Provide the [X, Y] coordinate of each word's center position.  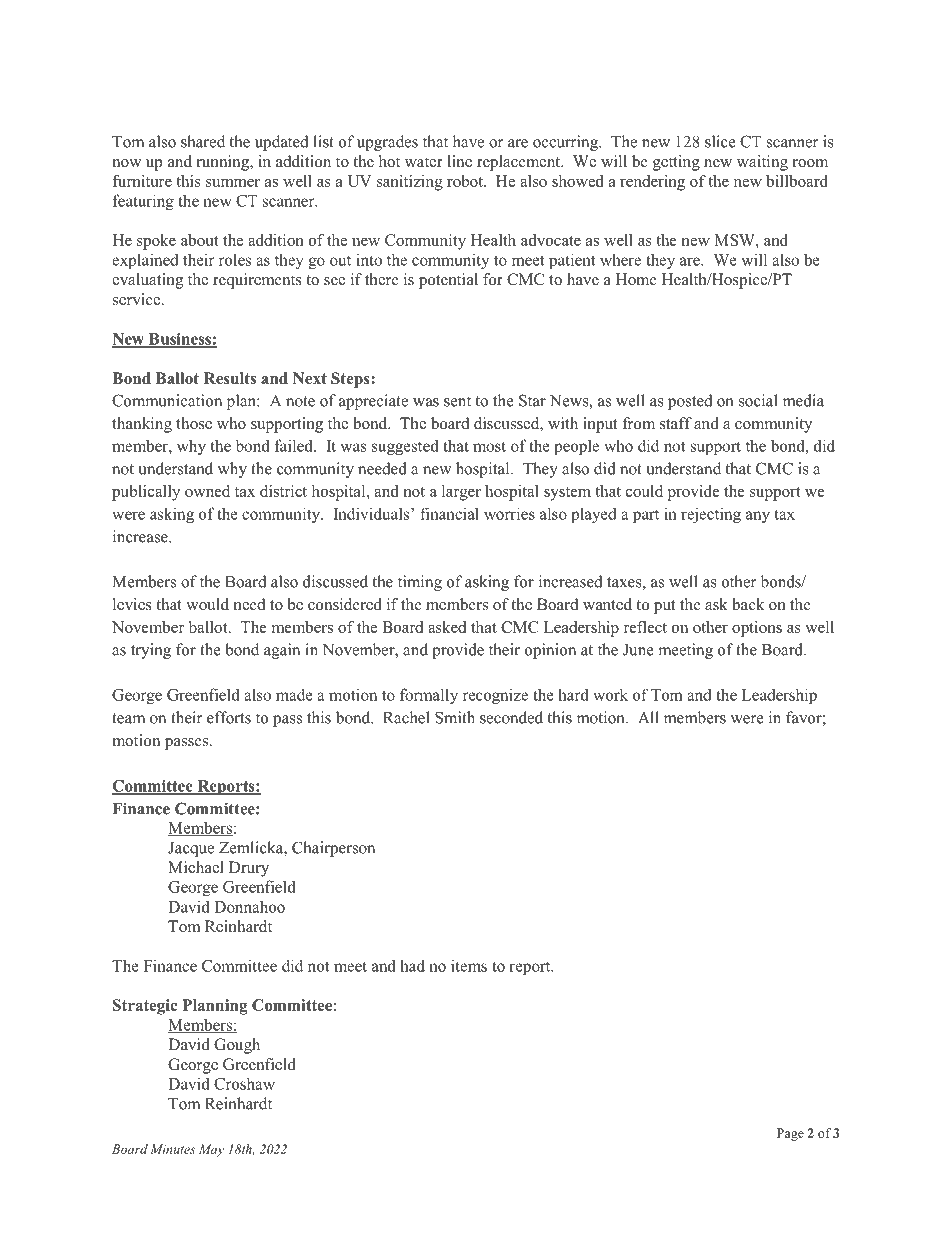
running [224, 163]
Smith [455, 717]
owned [207, 491]
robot [466, 181]
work [610, 694]
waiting [762, 163]
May [211, 1150]
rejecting [711, 515]
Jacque [191, 849]
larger [461, 493]
